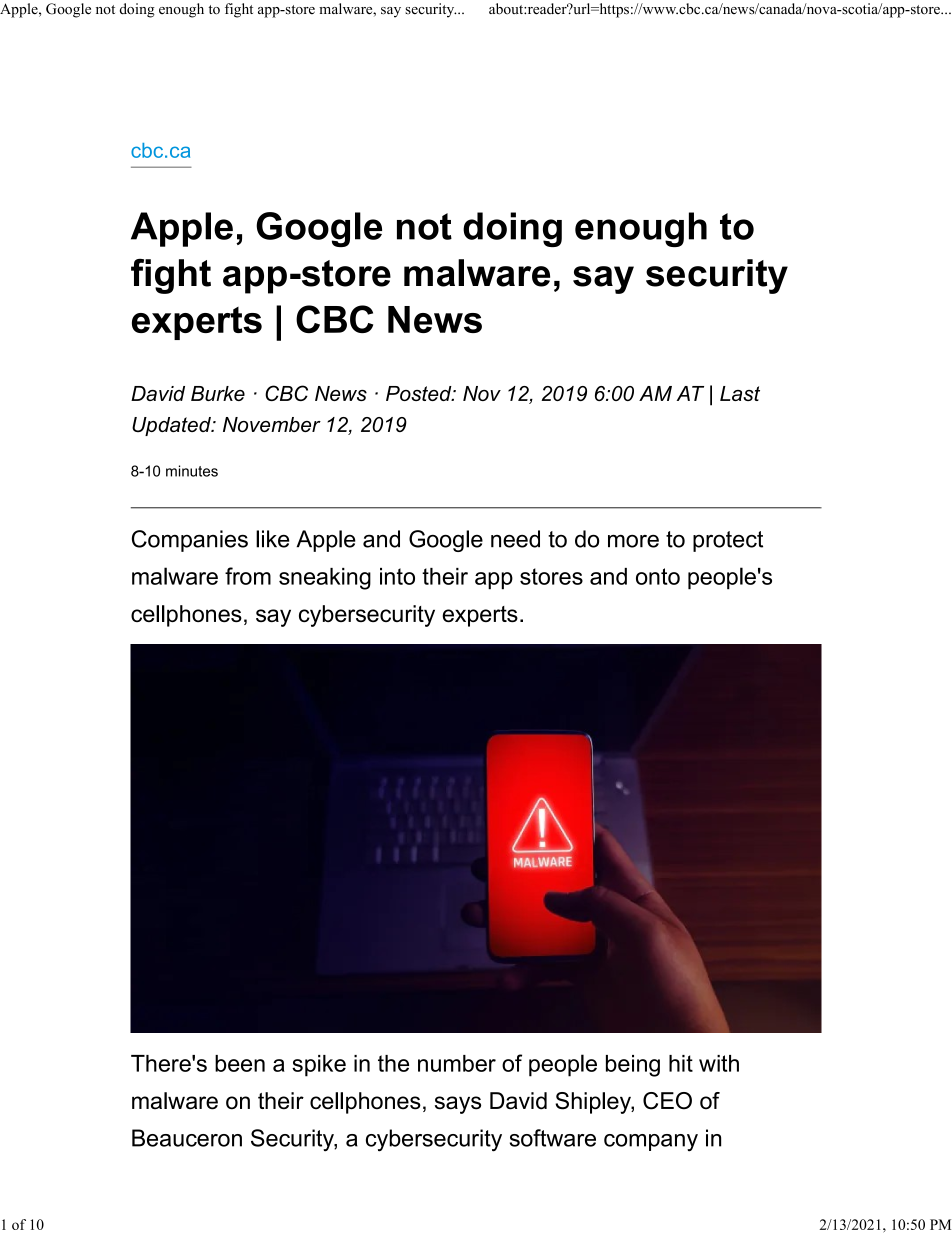 This screenshot has height=1233, width=952. What do you see at coordinates (272, 424) in the screenshot?
I see `November` at bounding box center [272, 424].
